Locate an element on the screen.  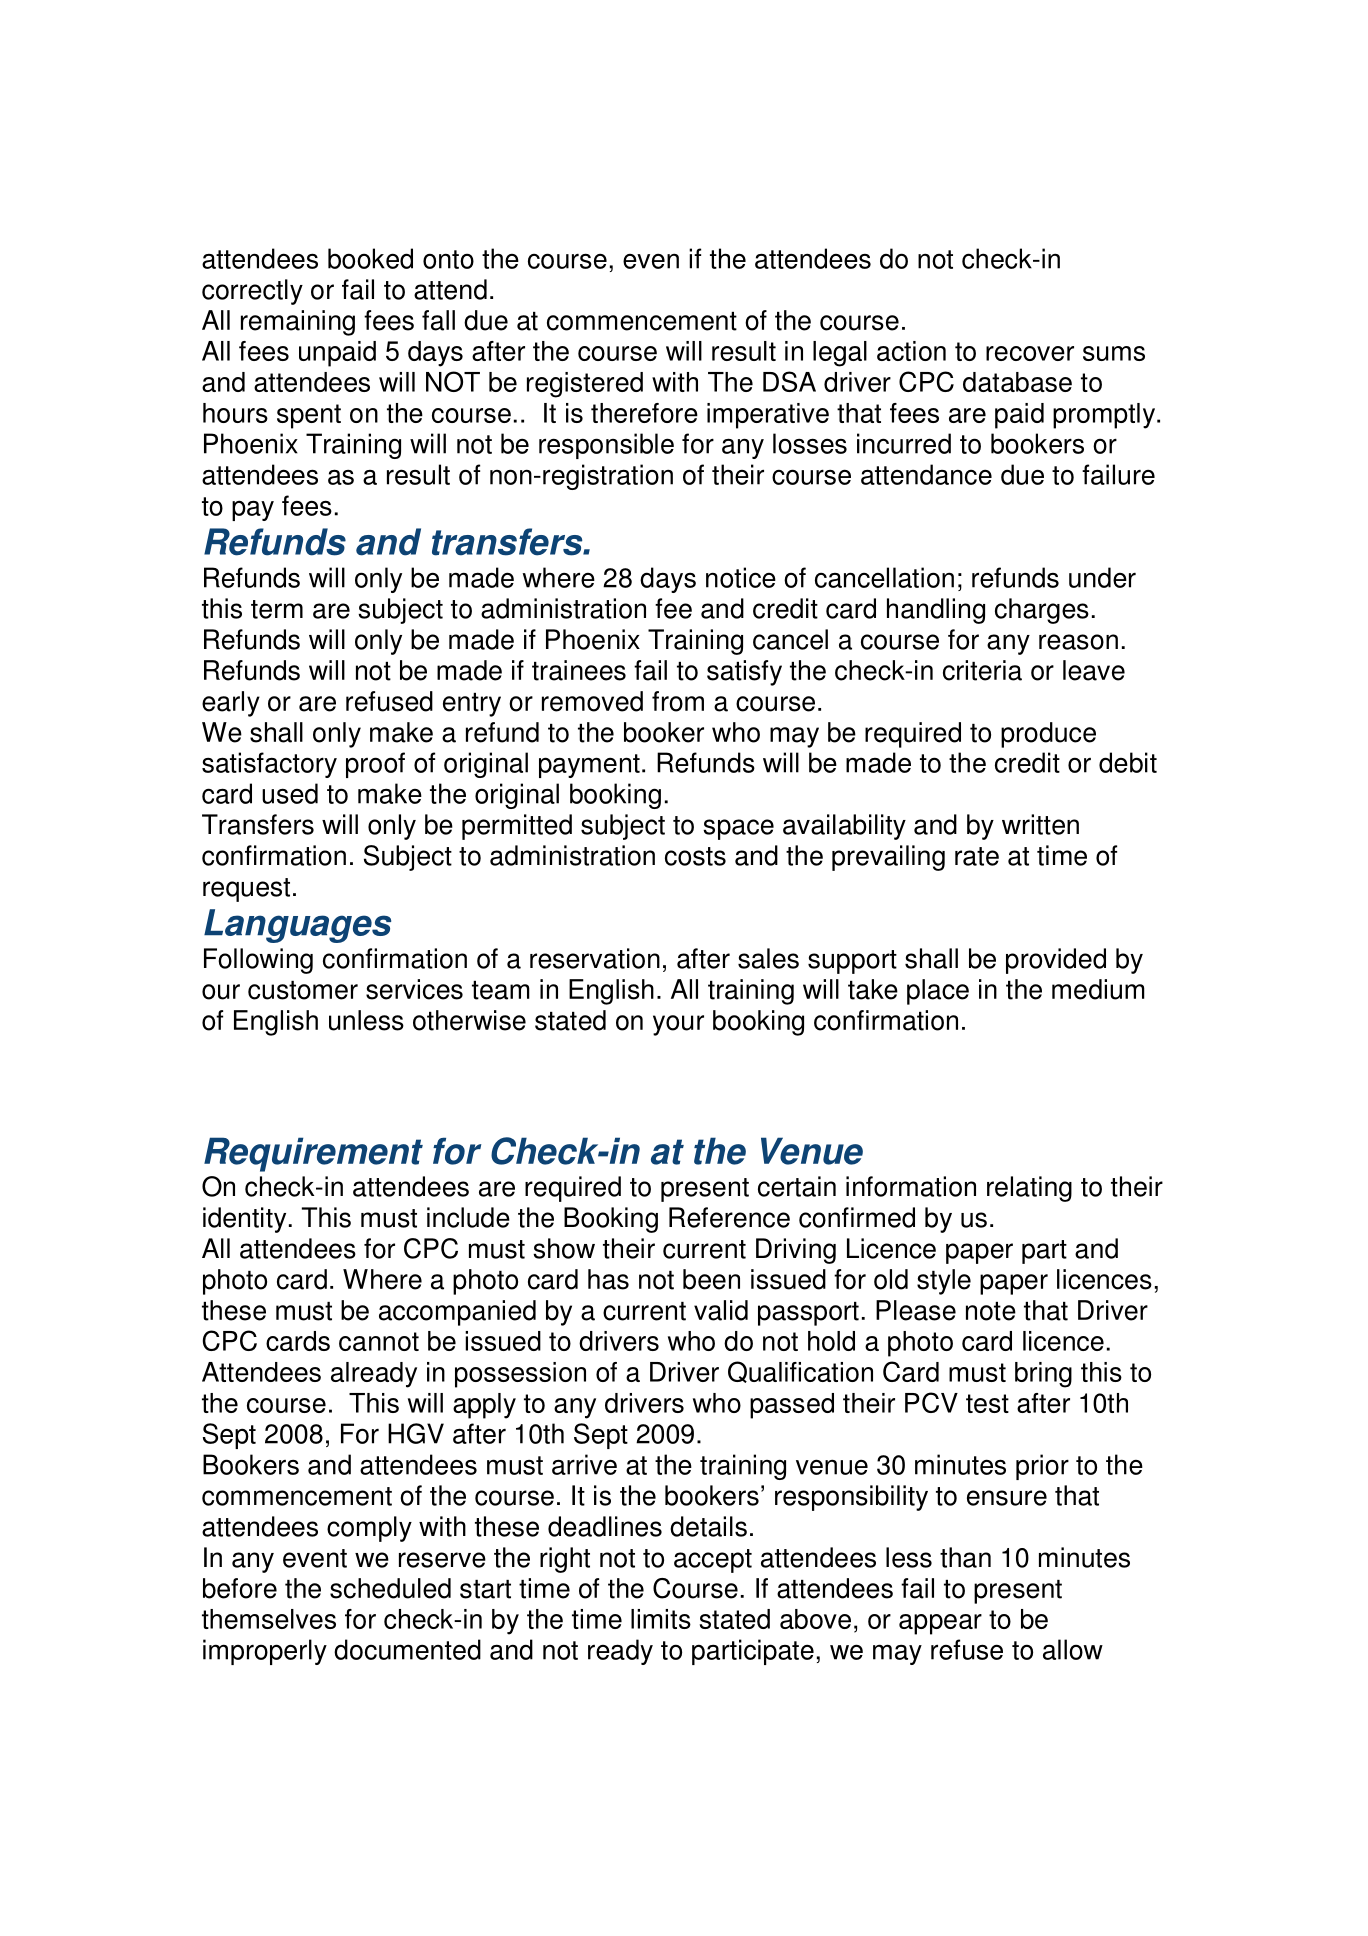
provided is located at coordinates (1056, 961).
